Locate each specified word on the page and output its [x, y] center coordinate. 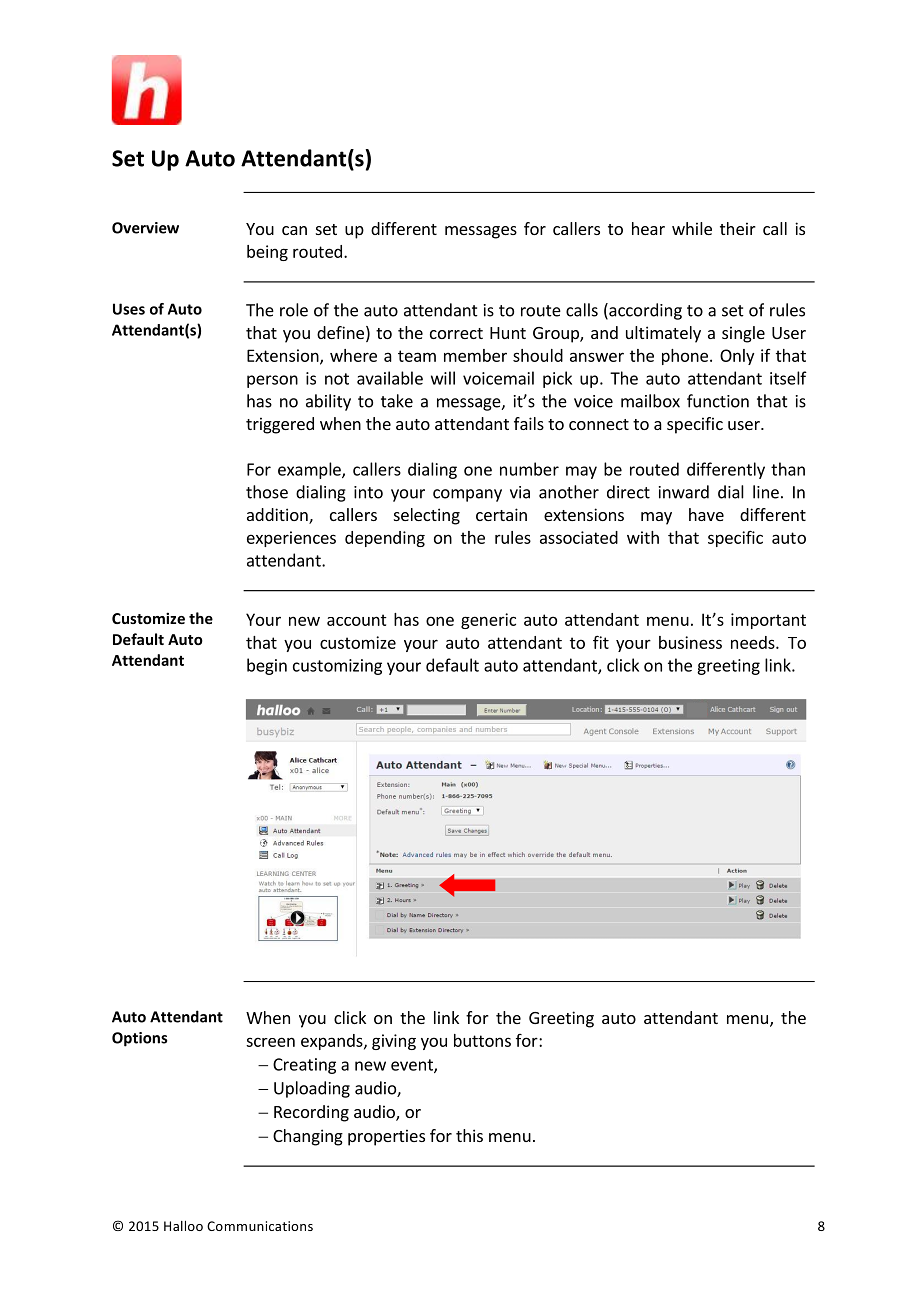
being [267, 253]
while [692, 228]
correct [456, 333]
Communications [260, 1226]
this [469, 1135]
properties [386, 1137]
